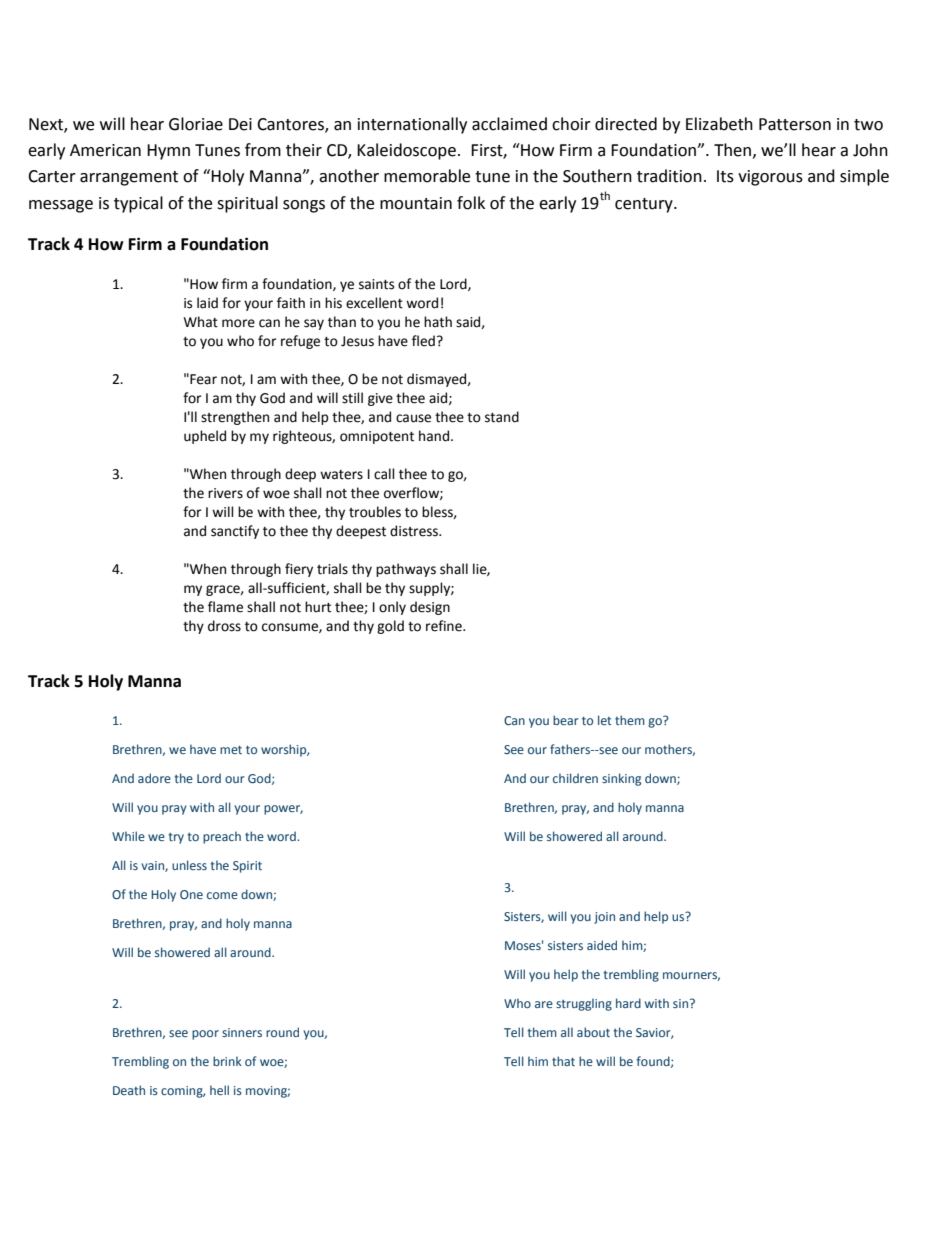 The height and width of the screenshot is (1233, 952). Describe the element at coordinates (628, 1003) in the screenshot. I see `hard` at that location.
